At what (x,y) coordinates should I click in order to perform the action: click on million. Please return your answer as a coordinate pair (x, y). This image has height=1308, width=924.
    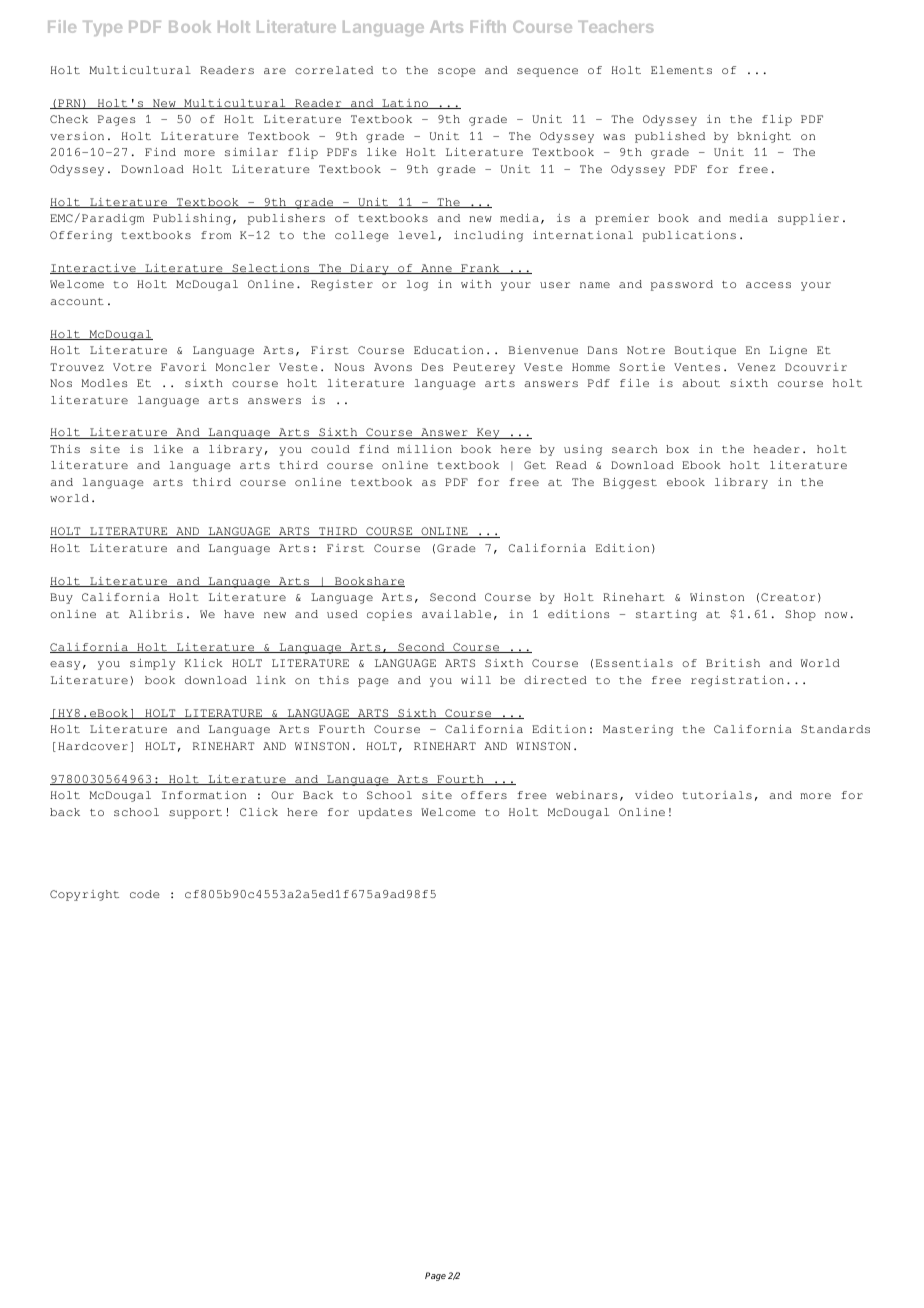
    Looking at the image, I should click on (424, 449).
